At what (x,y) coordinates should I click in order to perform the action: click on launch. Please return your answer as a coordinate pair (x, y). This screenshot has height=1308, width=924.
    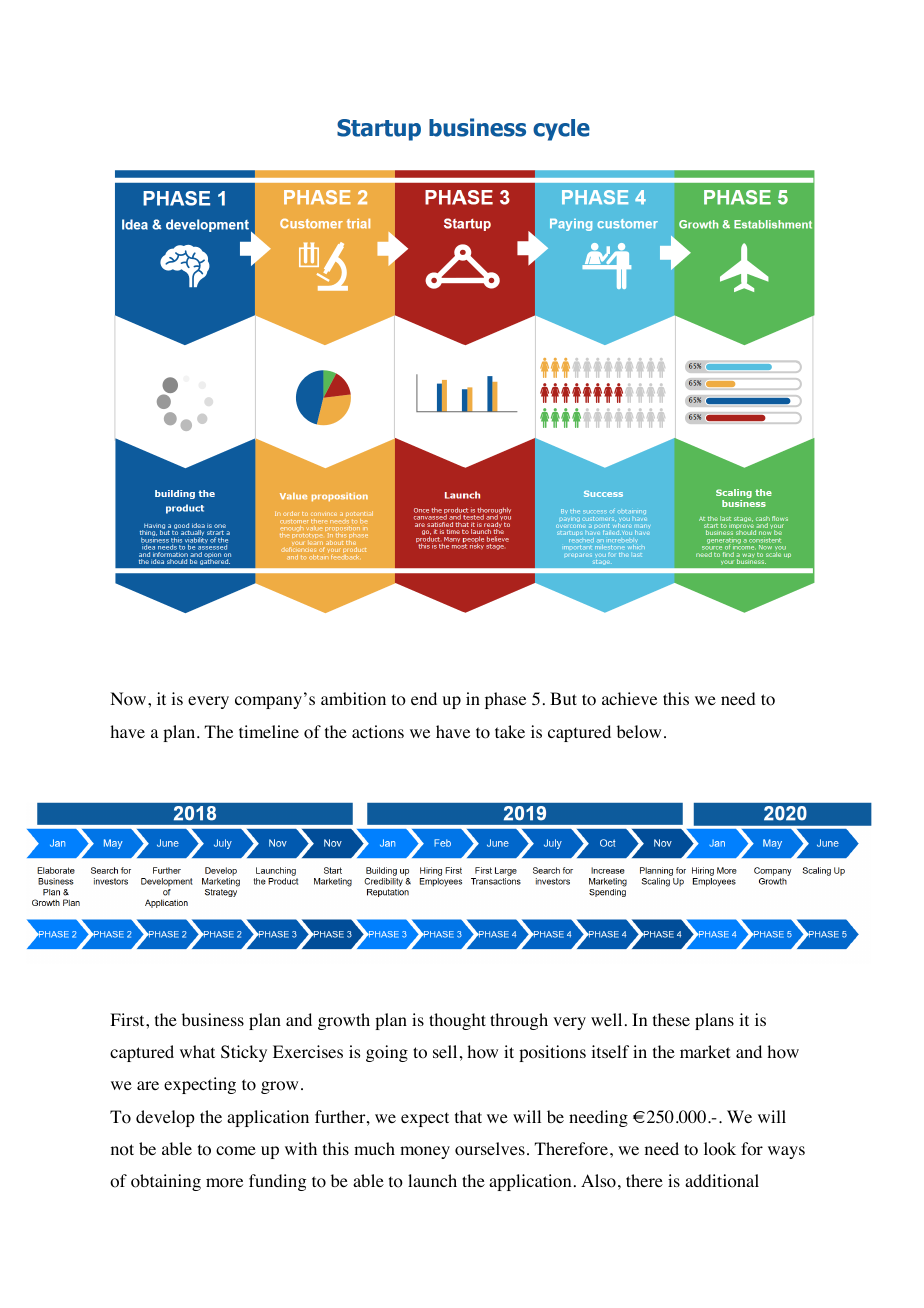
    Looking at the image, I should click on (432, 1180).
